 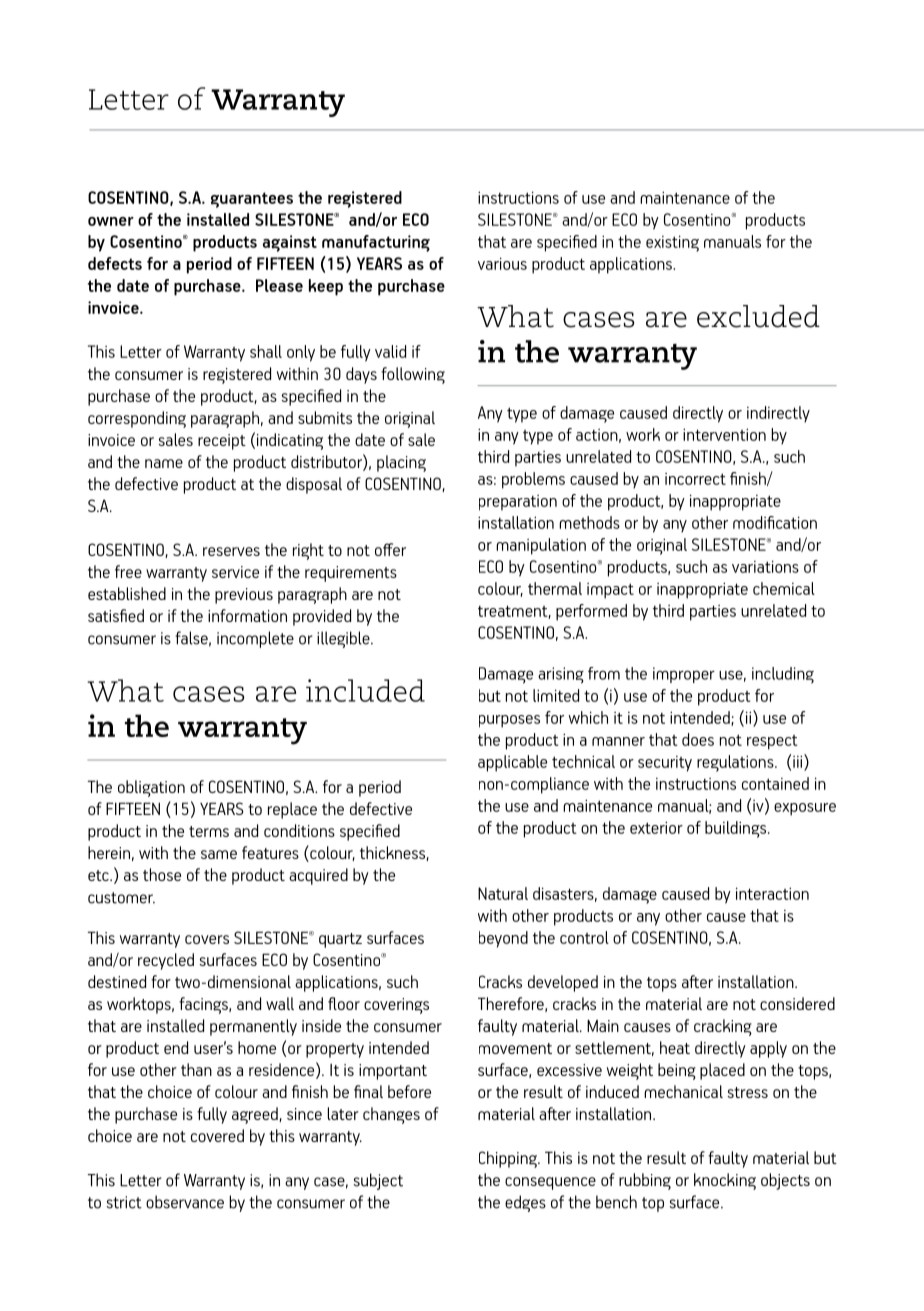 I want to click on defects, so click(x=115, y=263).
